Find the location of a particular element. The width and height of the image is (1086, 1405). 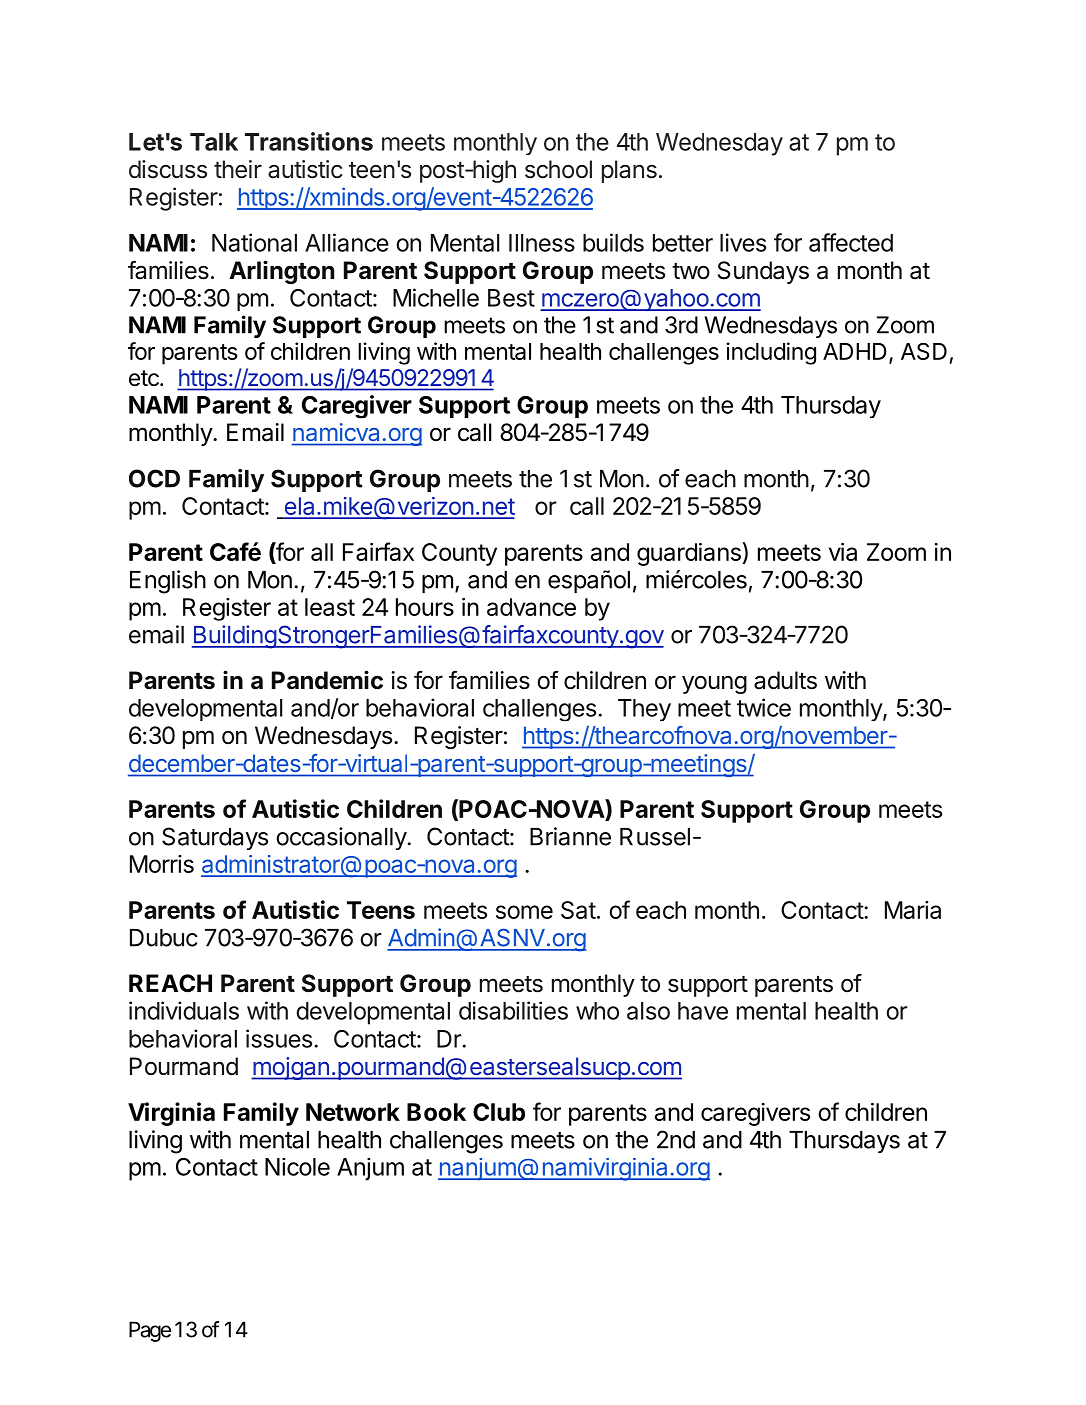

Club is located at coordinates (499, 1112).
